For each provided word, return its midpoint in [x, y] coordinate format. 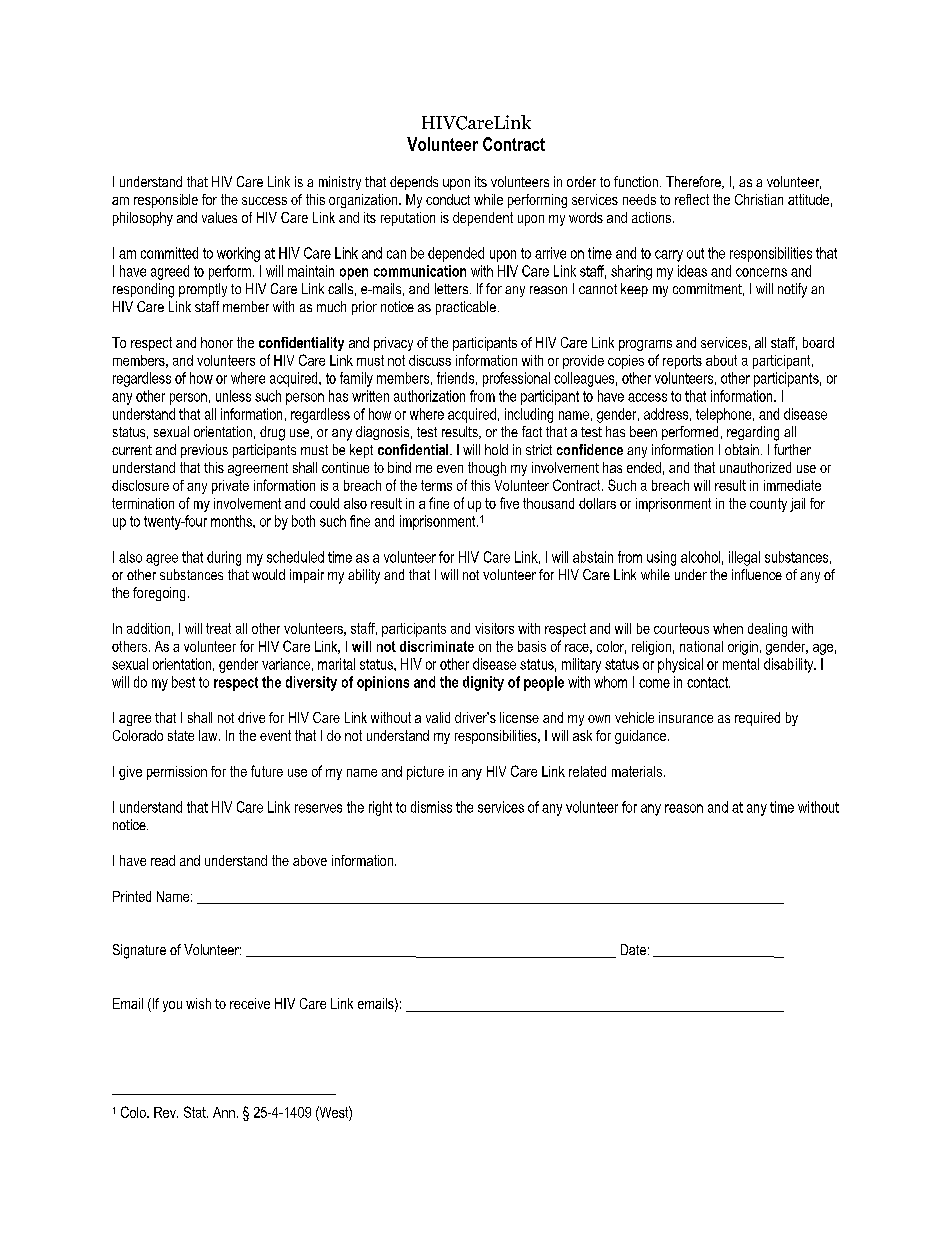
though [487, 469]
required [757, 719]
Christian [759, 199]
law [209, 735]
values [219, 217]
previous [204, 451]
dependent [483, 219]
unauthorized [755, 467]
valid [438, 717]
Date [633, 949]
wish [198, 1003]
